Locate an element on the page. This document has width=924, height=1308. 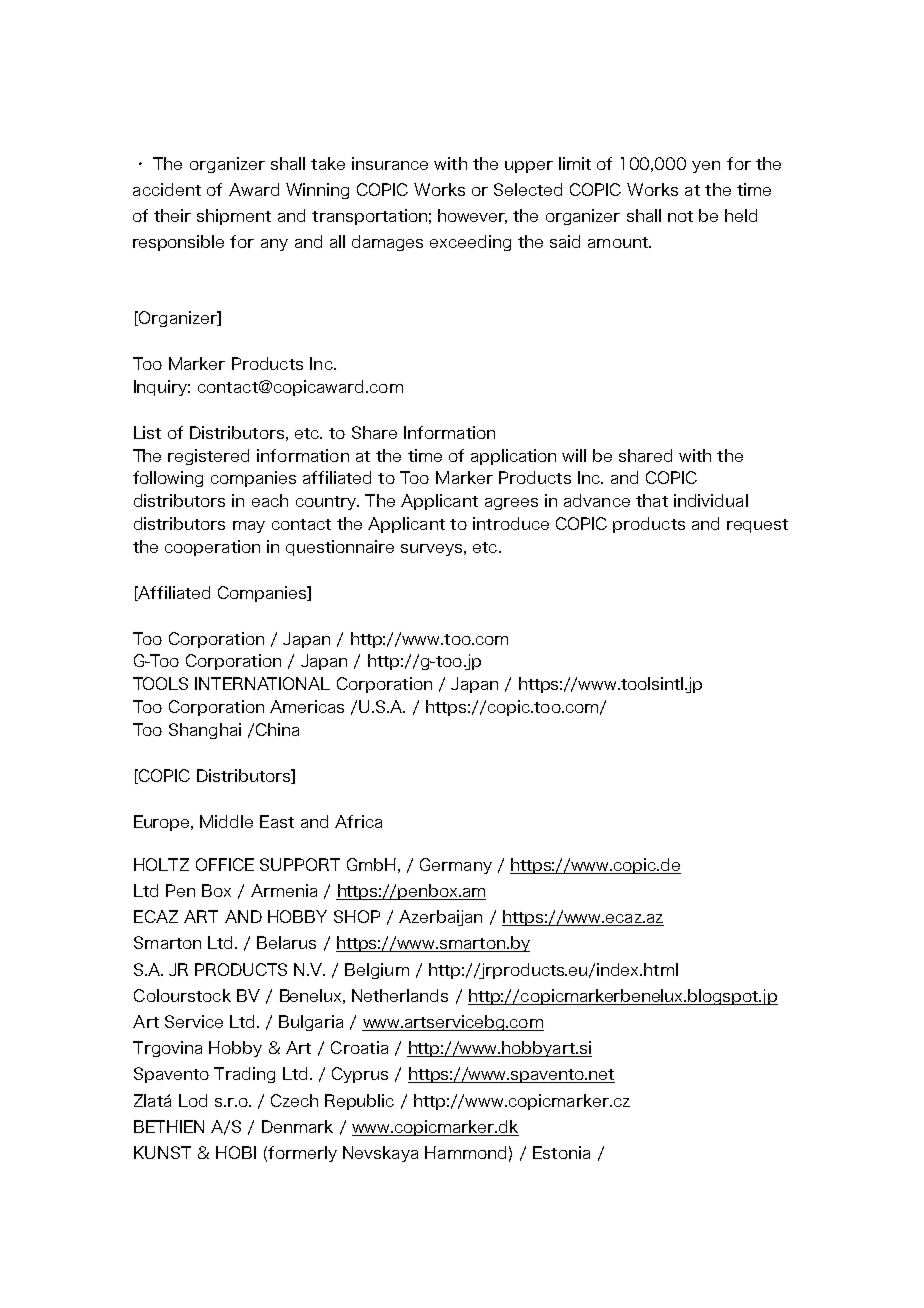
Americas is located at coordinates (307, 706).
